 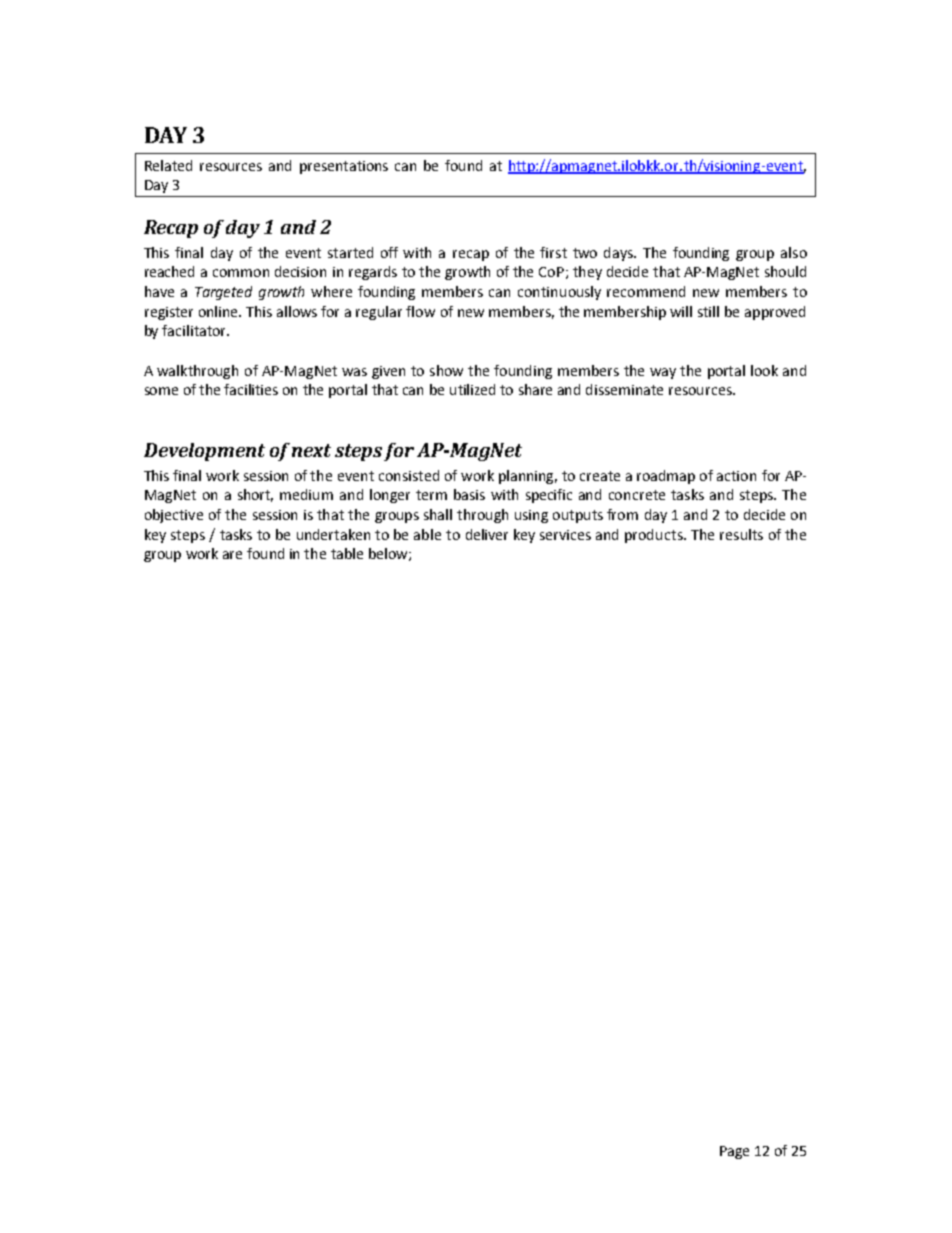 What do you see at coordinates (565, 535) in the document?
I see `services` at bounding box center [565, 535].
